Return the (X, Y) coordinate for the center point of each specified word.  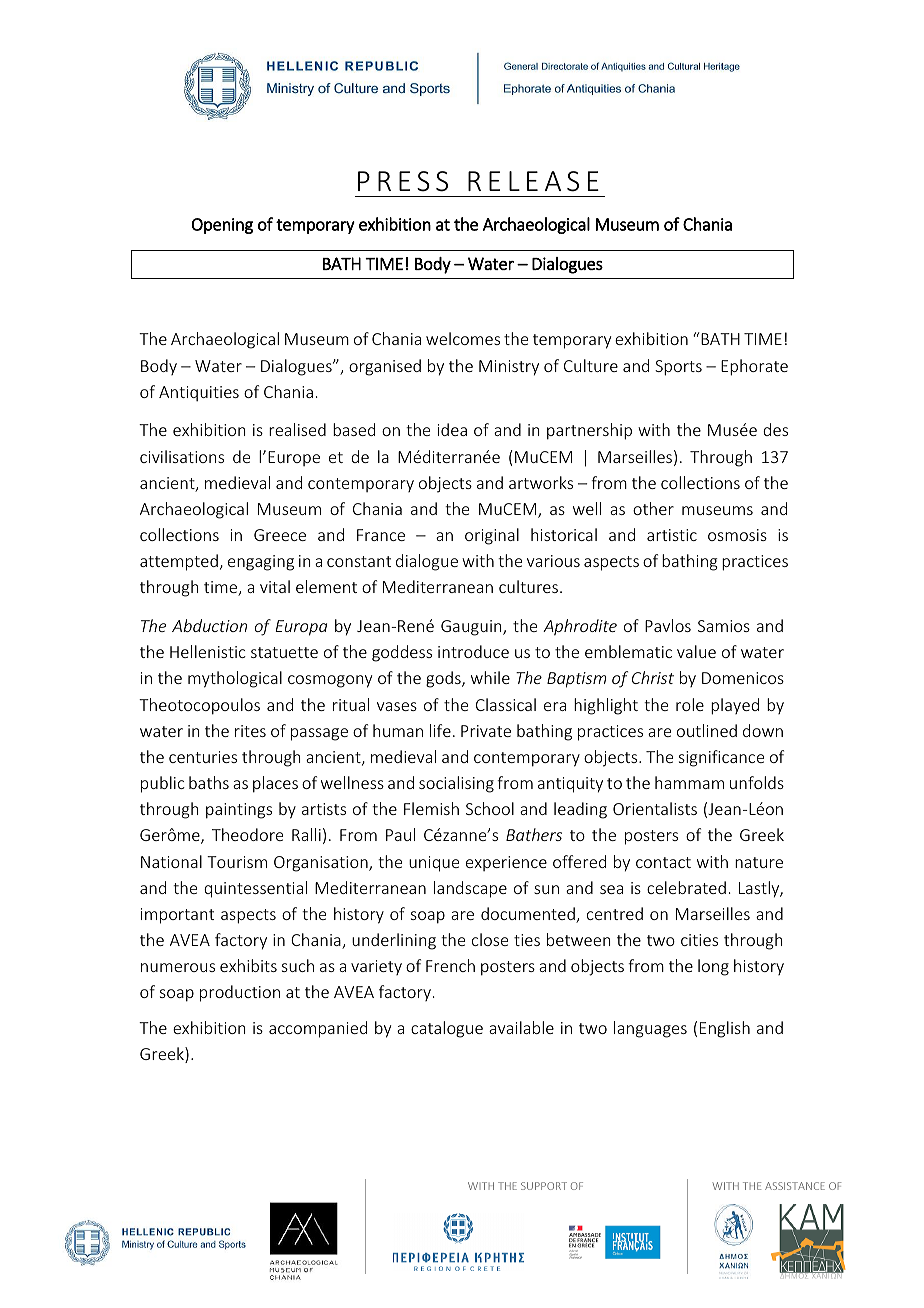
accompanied (318, 1029)
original (492, 536)
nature (759, 862)
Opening (222, 226)
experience (506, 863)
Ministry (509, 368)
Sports (678, 368)
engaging (261, 563)
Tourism (237, 862)
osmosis (737, 535)
